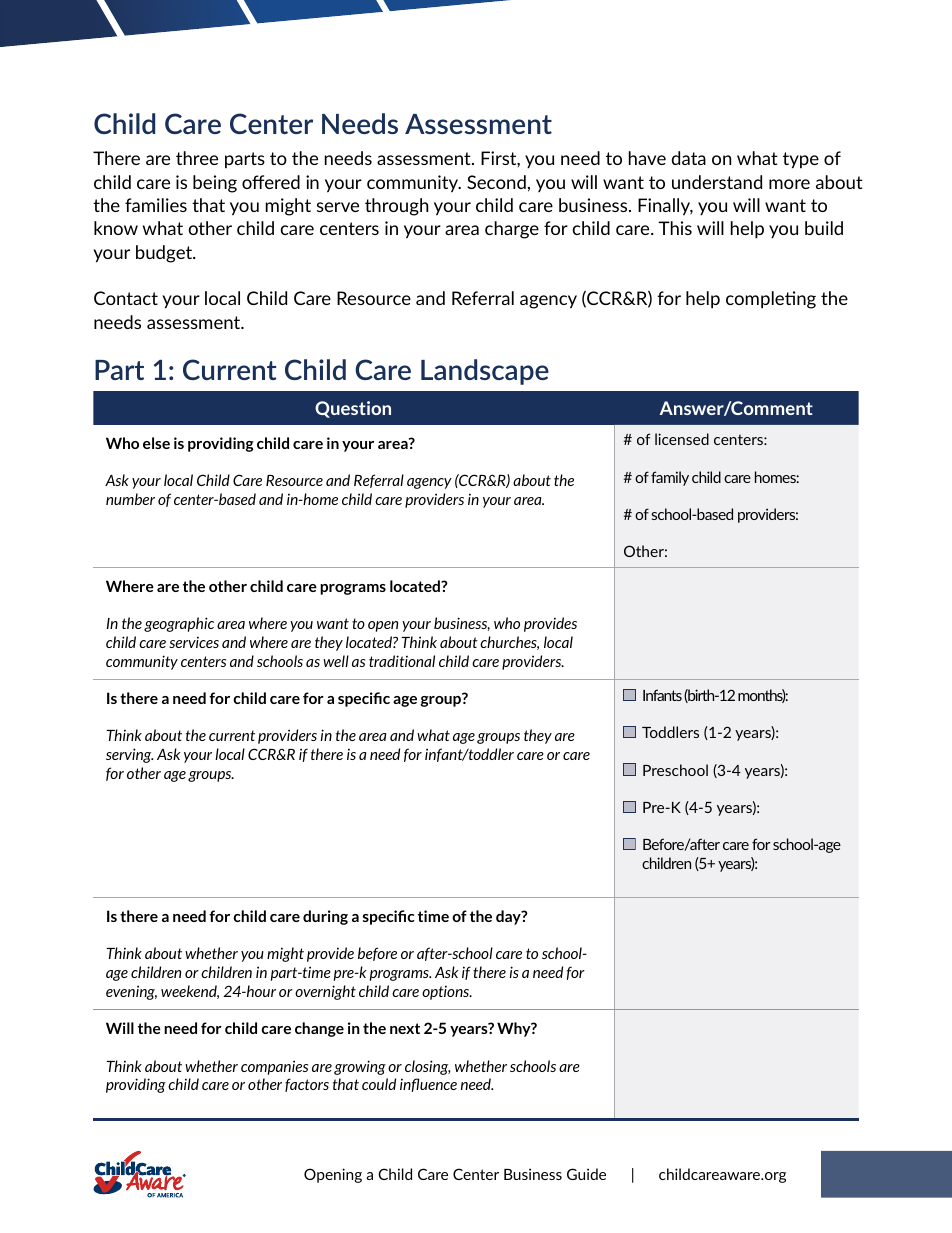 Image resolution: width=952 pixels, height=1233 pixels. I want to click on influence, so click(428, 1085).
